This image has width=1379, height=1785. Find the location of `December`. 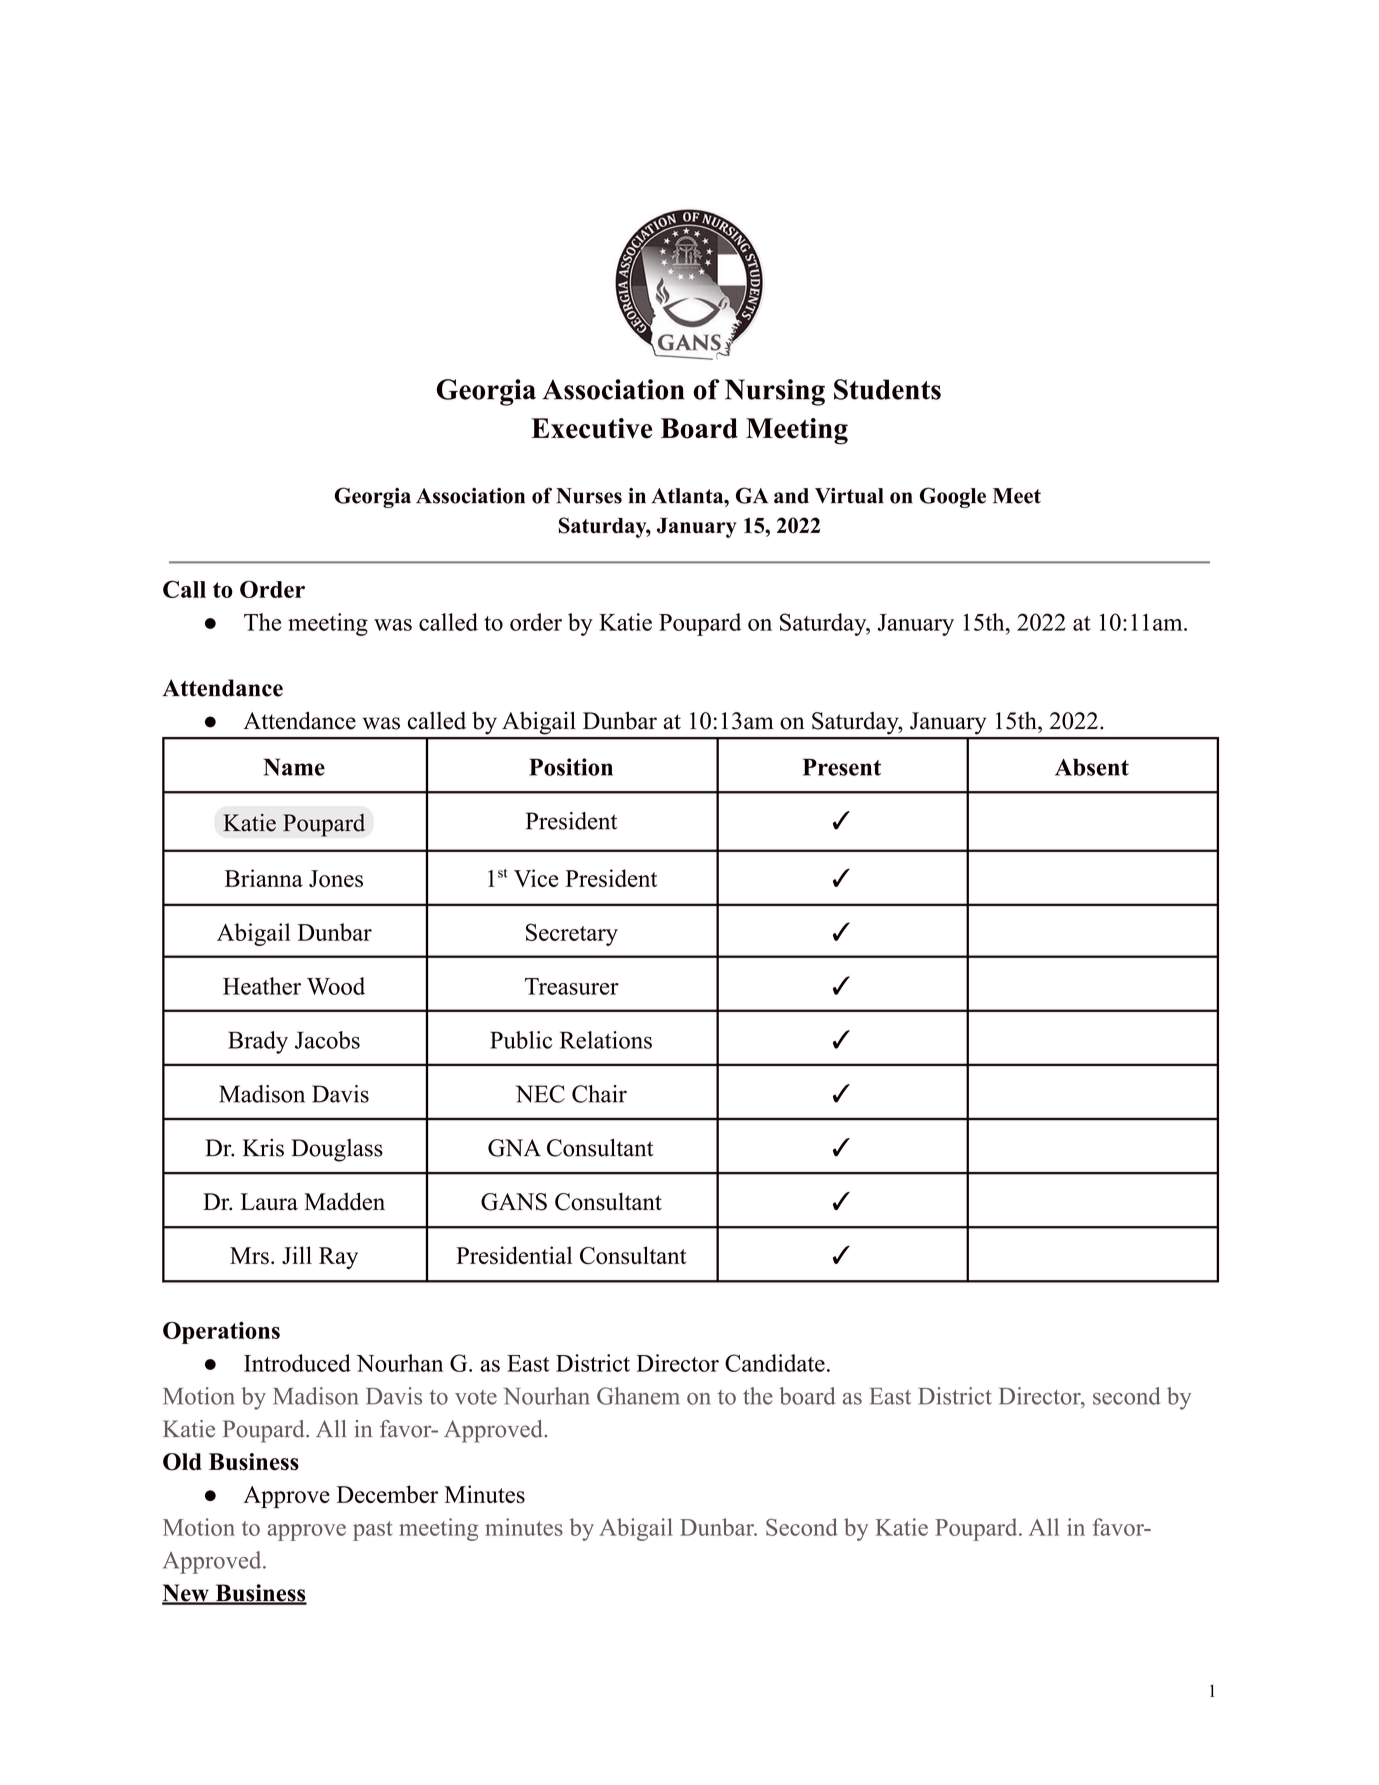

December is located at coordinates (387, 1494).
